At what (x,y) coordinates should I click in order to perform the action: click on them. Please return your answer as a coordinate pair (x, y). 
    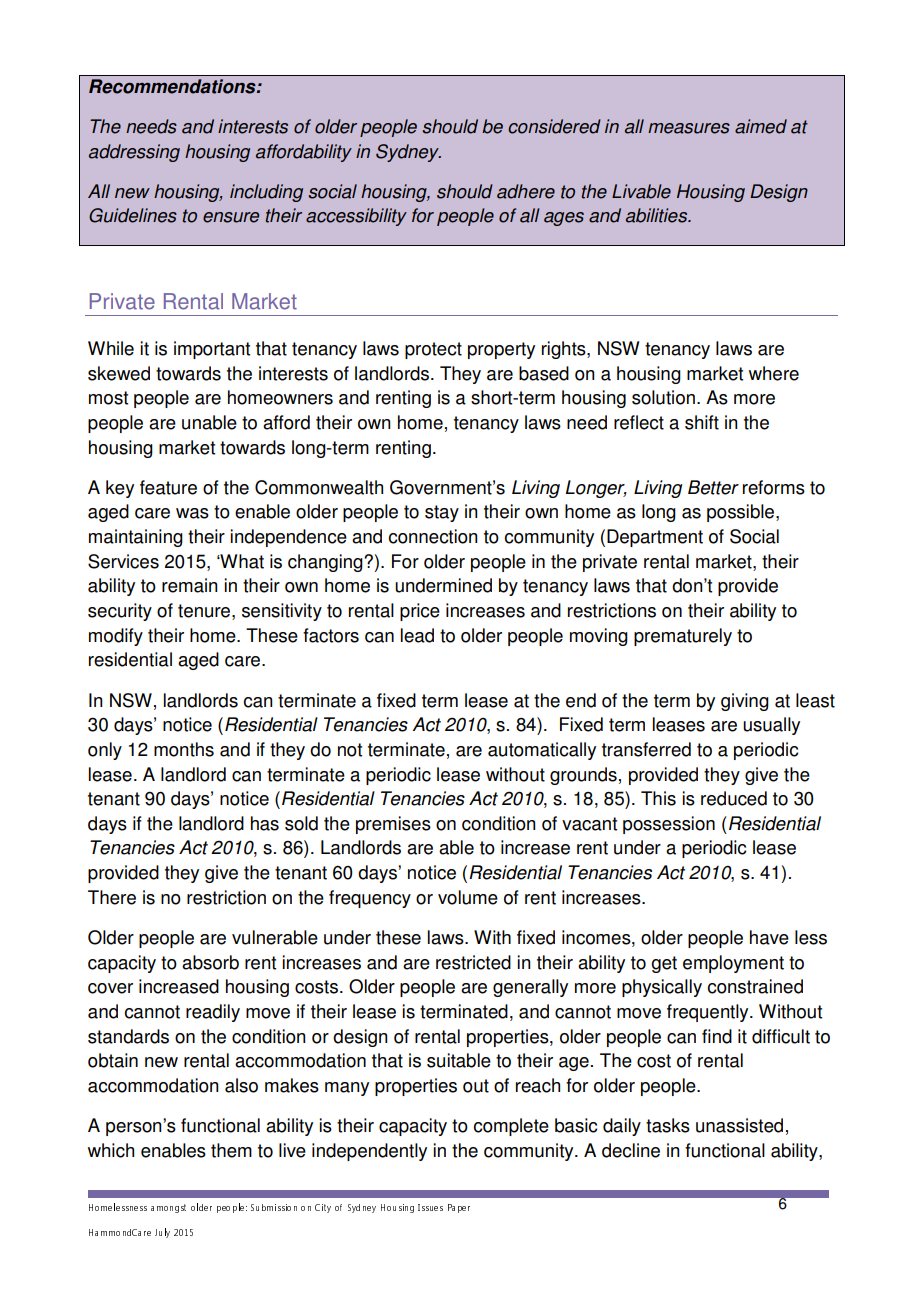
    Looking at the image, I should click on (231, 1150).
